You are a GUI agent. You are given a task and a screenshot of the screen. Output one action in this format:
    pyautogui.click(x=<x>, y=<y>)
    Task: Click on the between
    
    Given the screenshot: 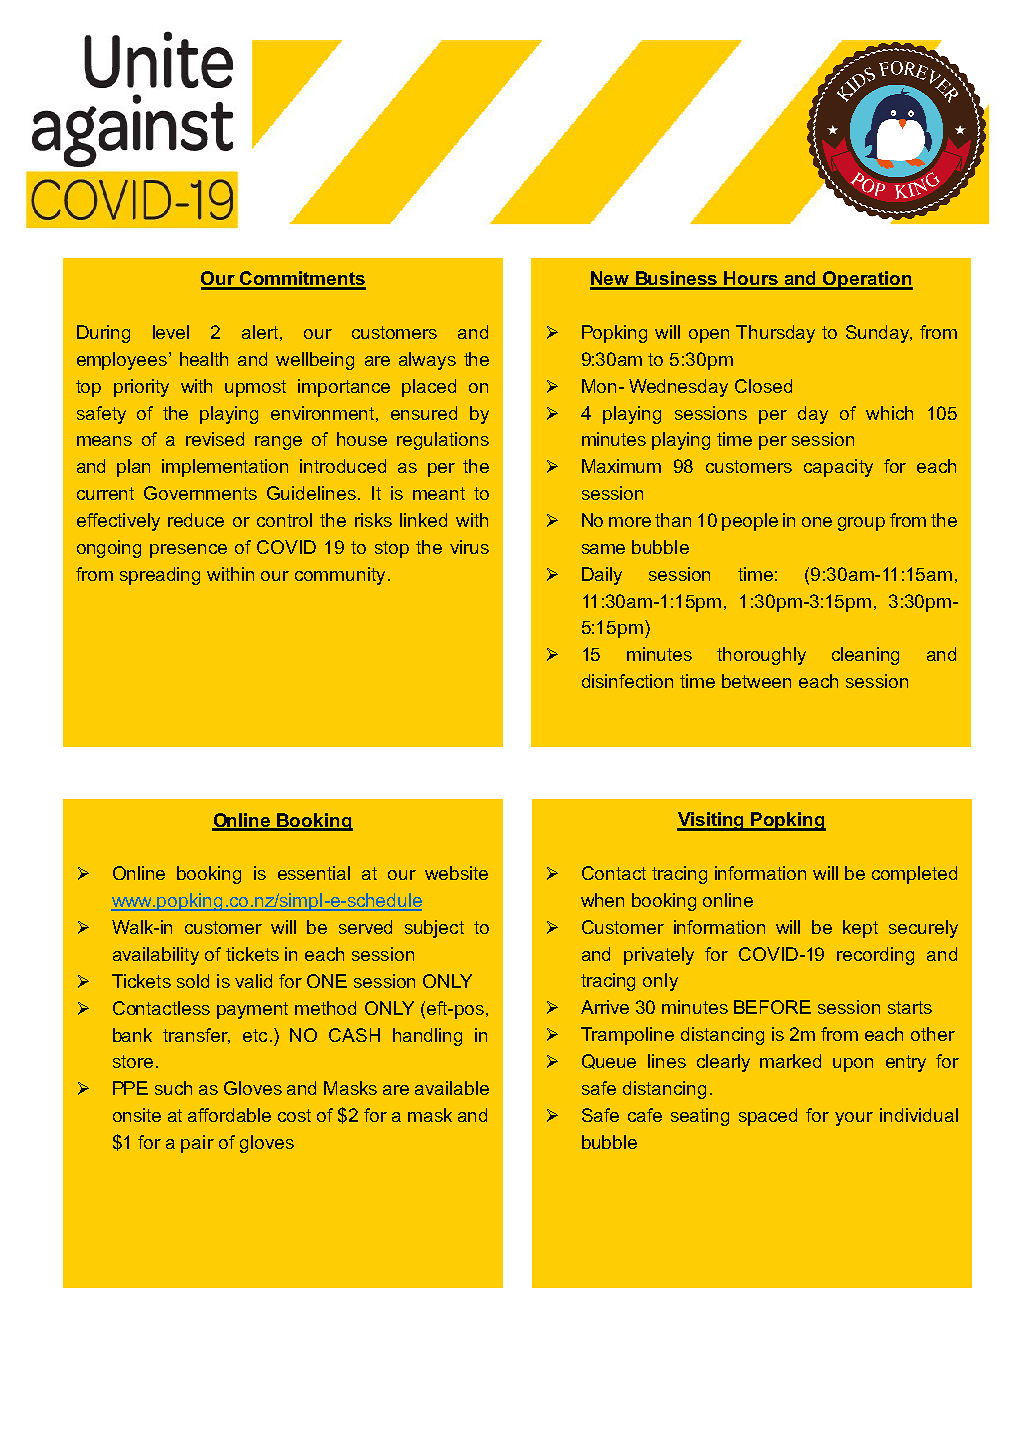 What is the action you would take?
    pyautogui.click(x=756, y=681)
